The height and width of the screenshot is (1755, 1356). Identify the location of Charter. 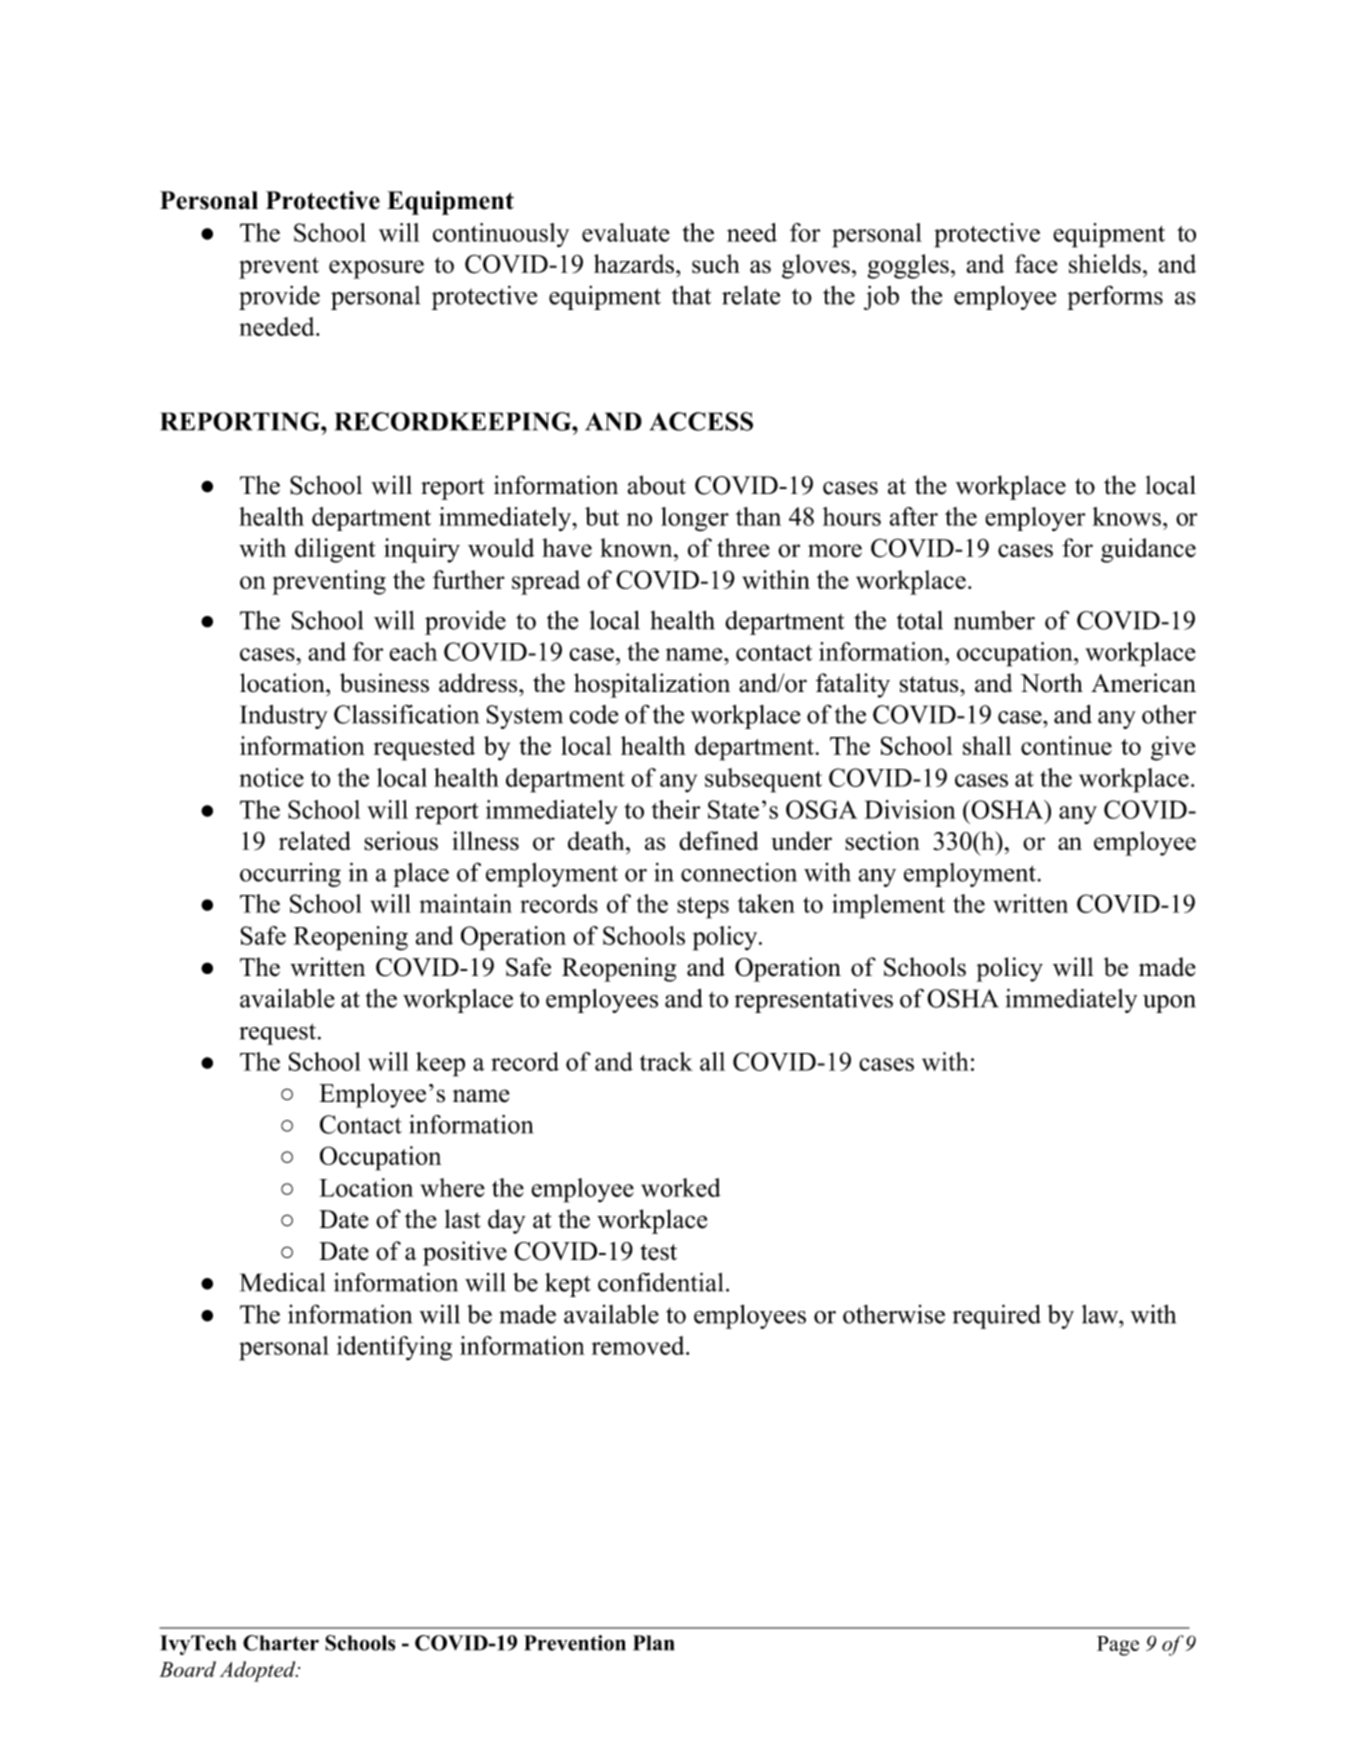
(281, 1643).
